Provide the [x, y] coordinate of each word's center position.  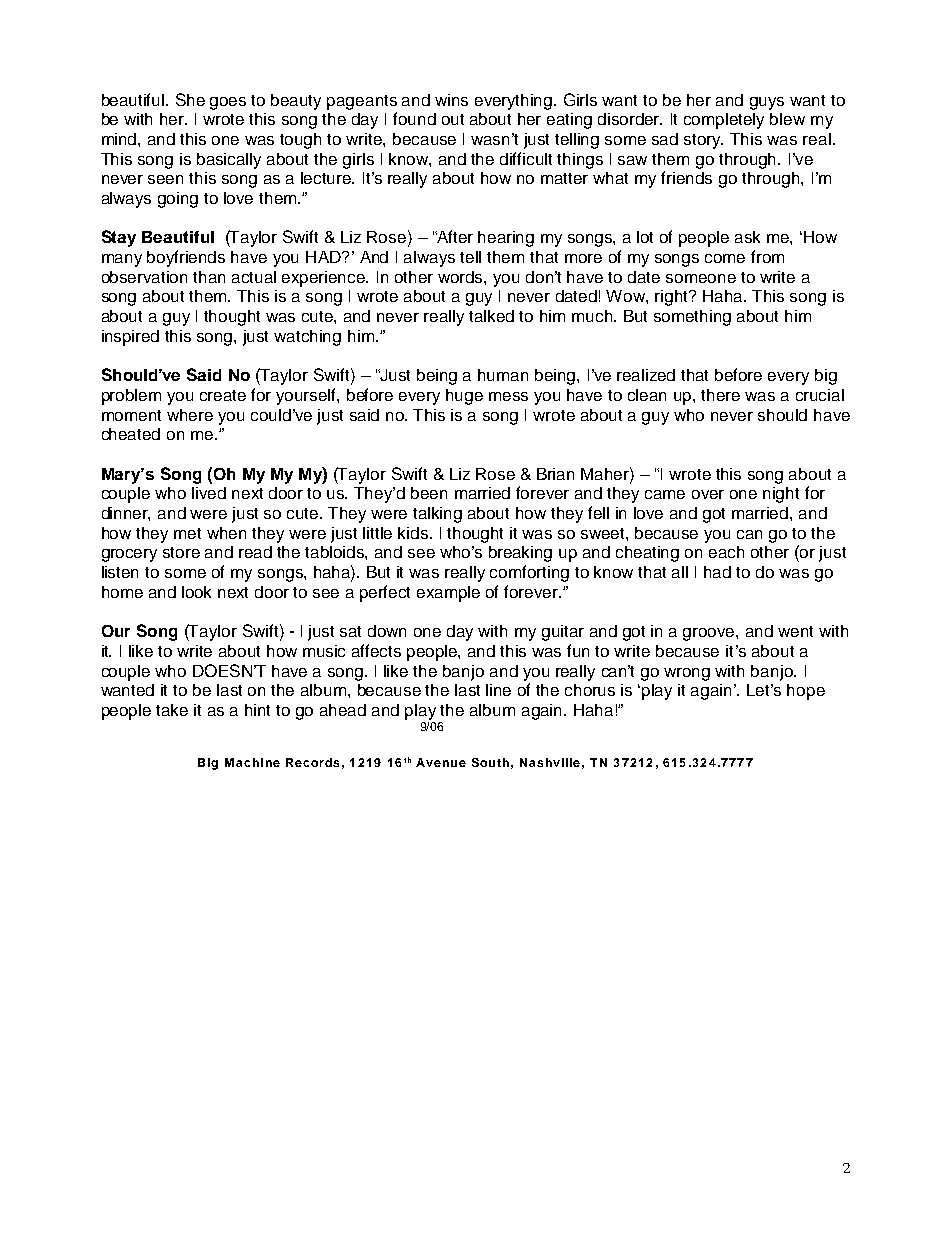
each [726, 552]
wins [451, 100]
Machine [252, 762]
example [448, 594]
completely [724, 121]
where [190, 415]
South [490, 762]
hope [806, 692]
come [725, 258]
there [720, 395]
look [196, 592]
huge [464, 397]
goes [228, 103]
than [209, 277]
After [454, 236]
